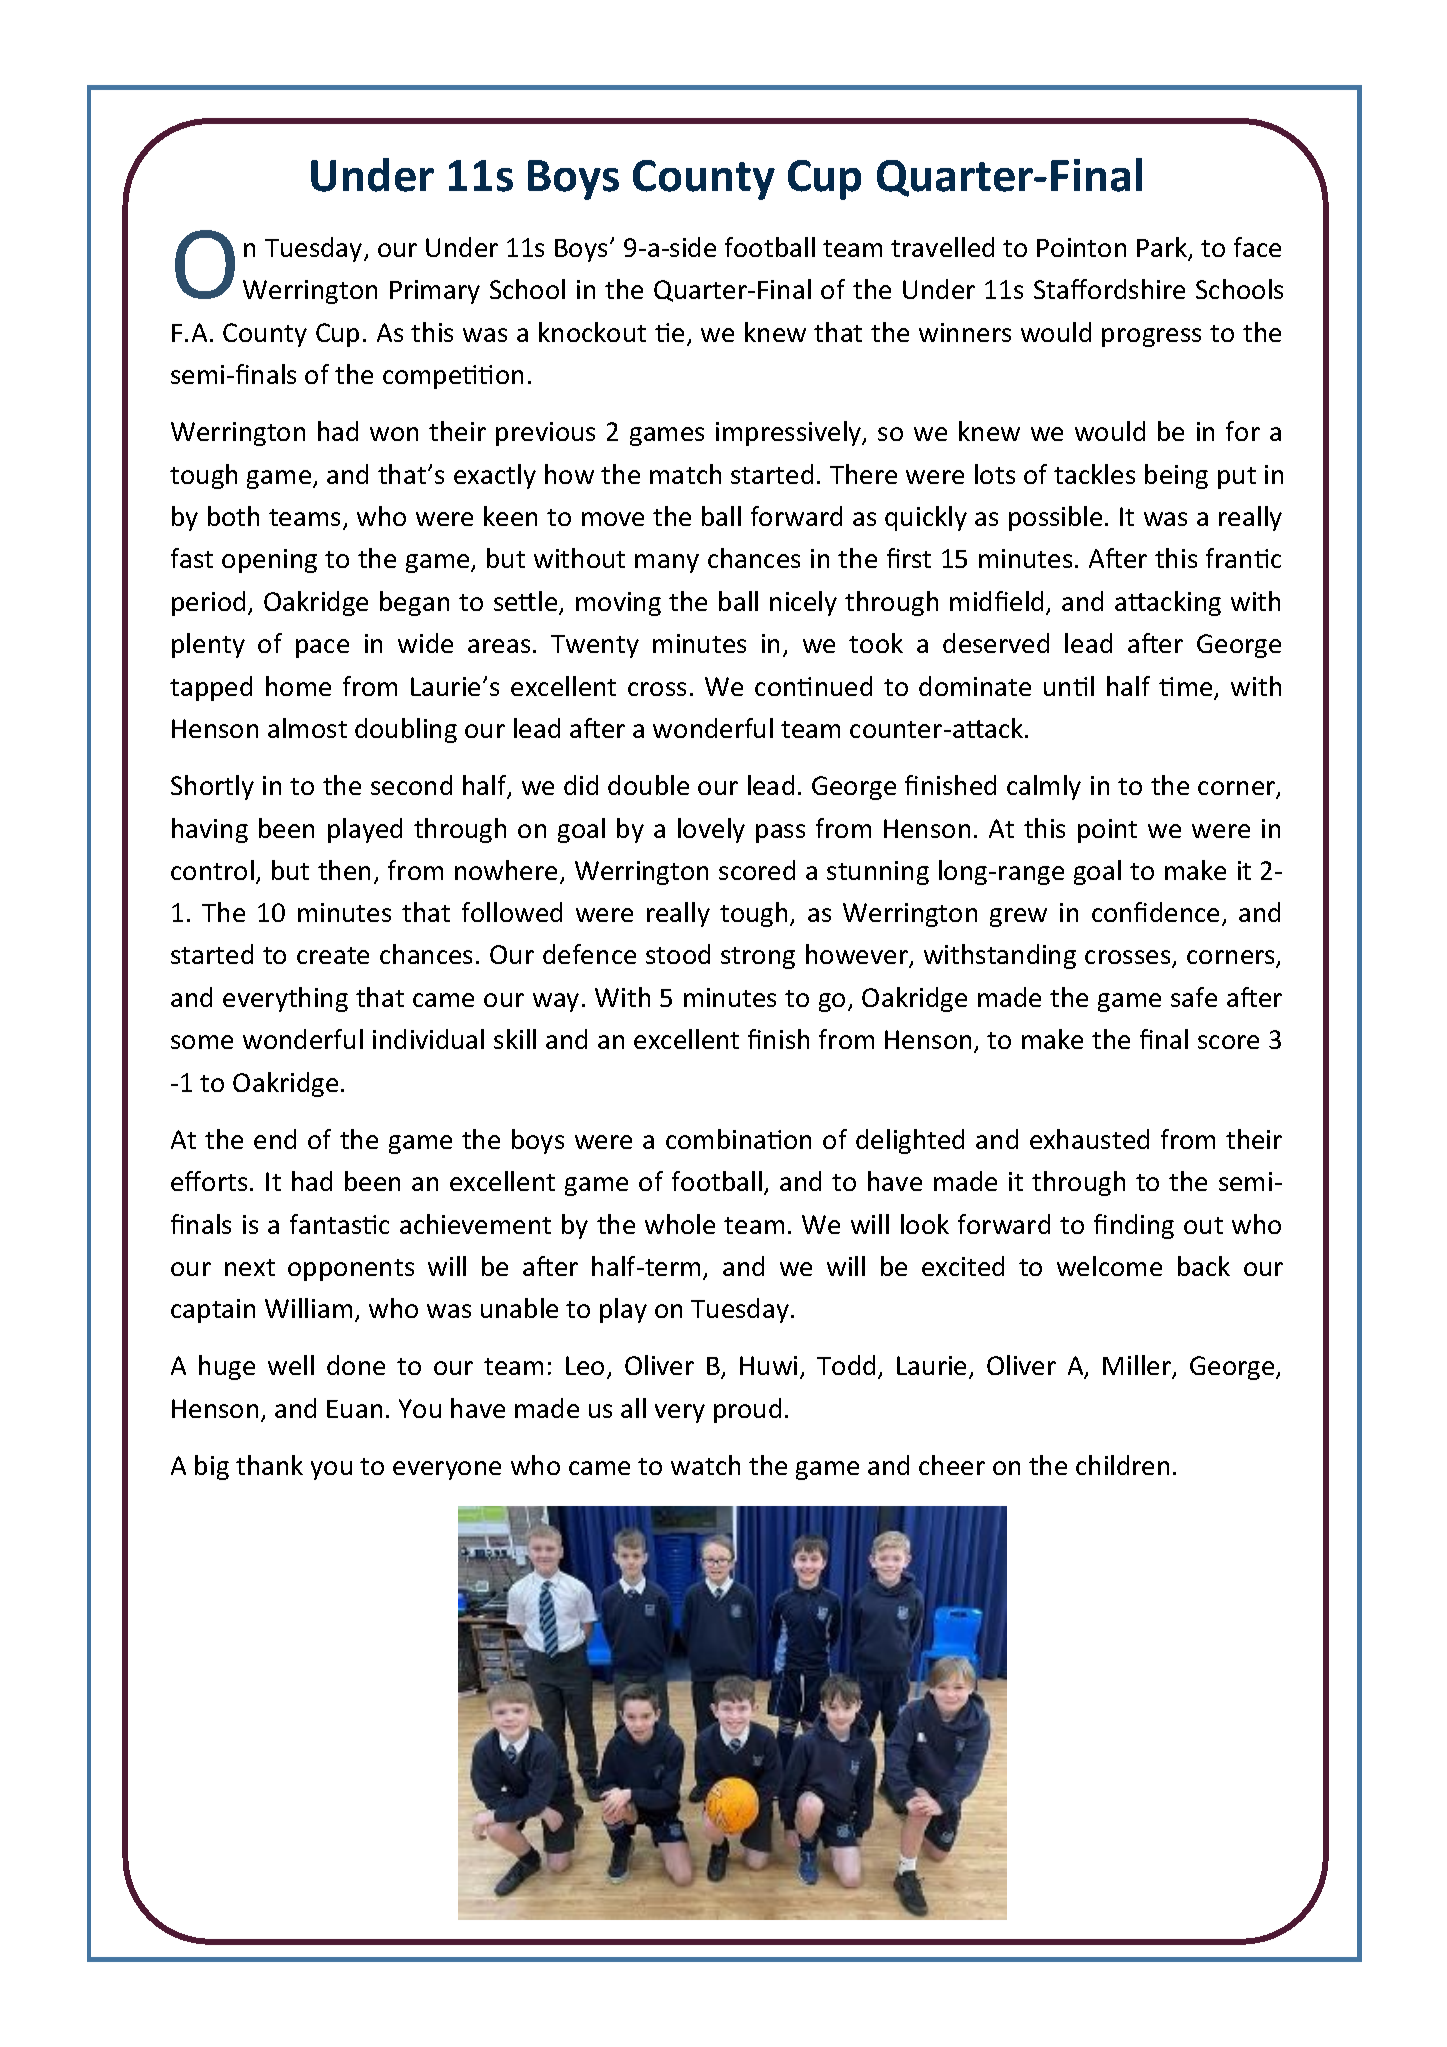 This screenshot has width=1447, height=2047. Describe the element at coordinates (1155, 912) in the screenshot. I see `confidence` at that location.
